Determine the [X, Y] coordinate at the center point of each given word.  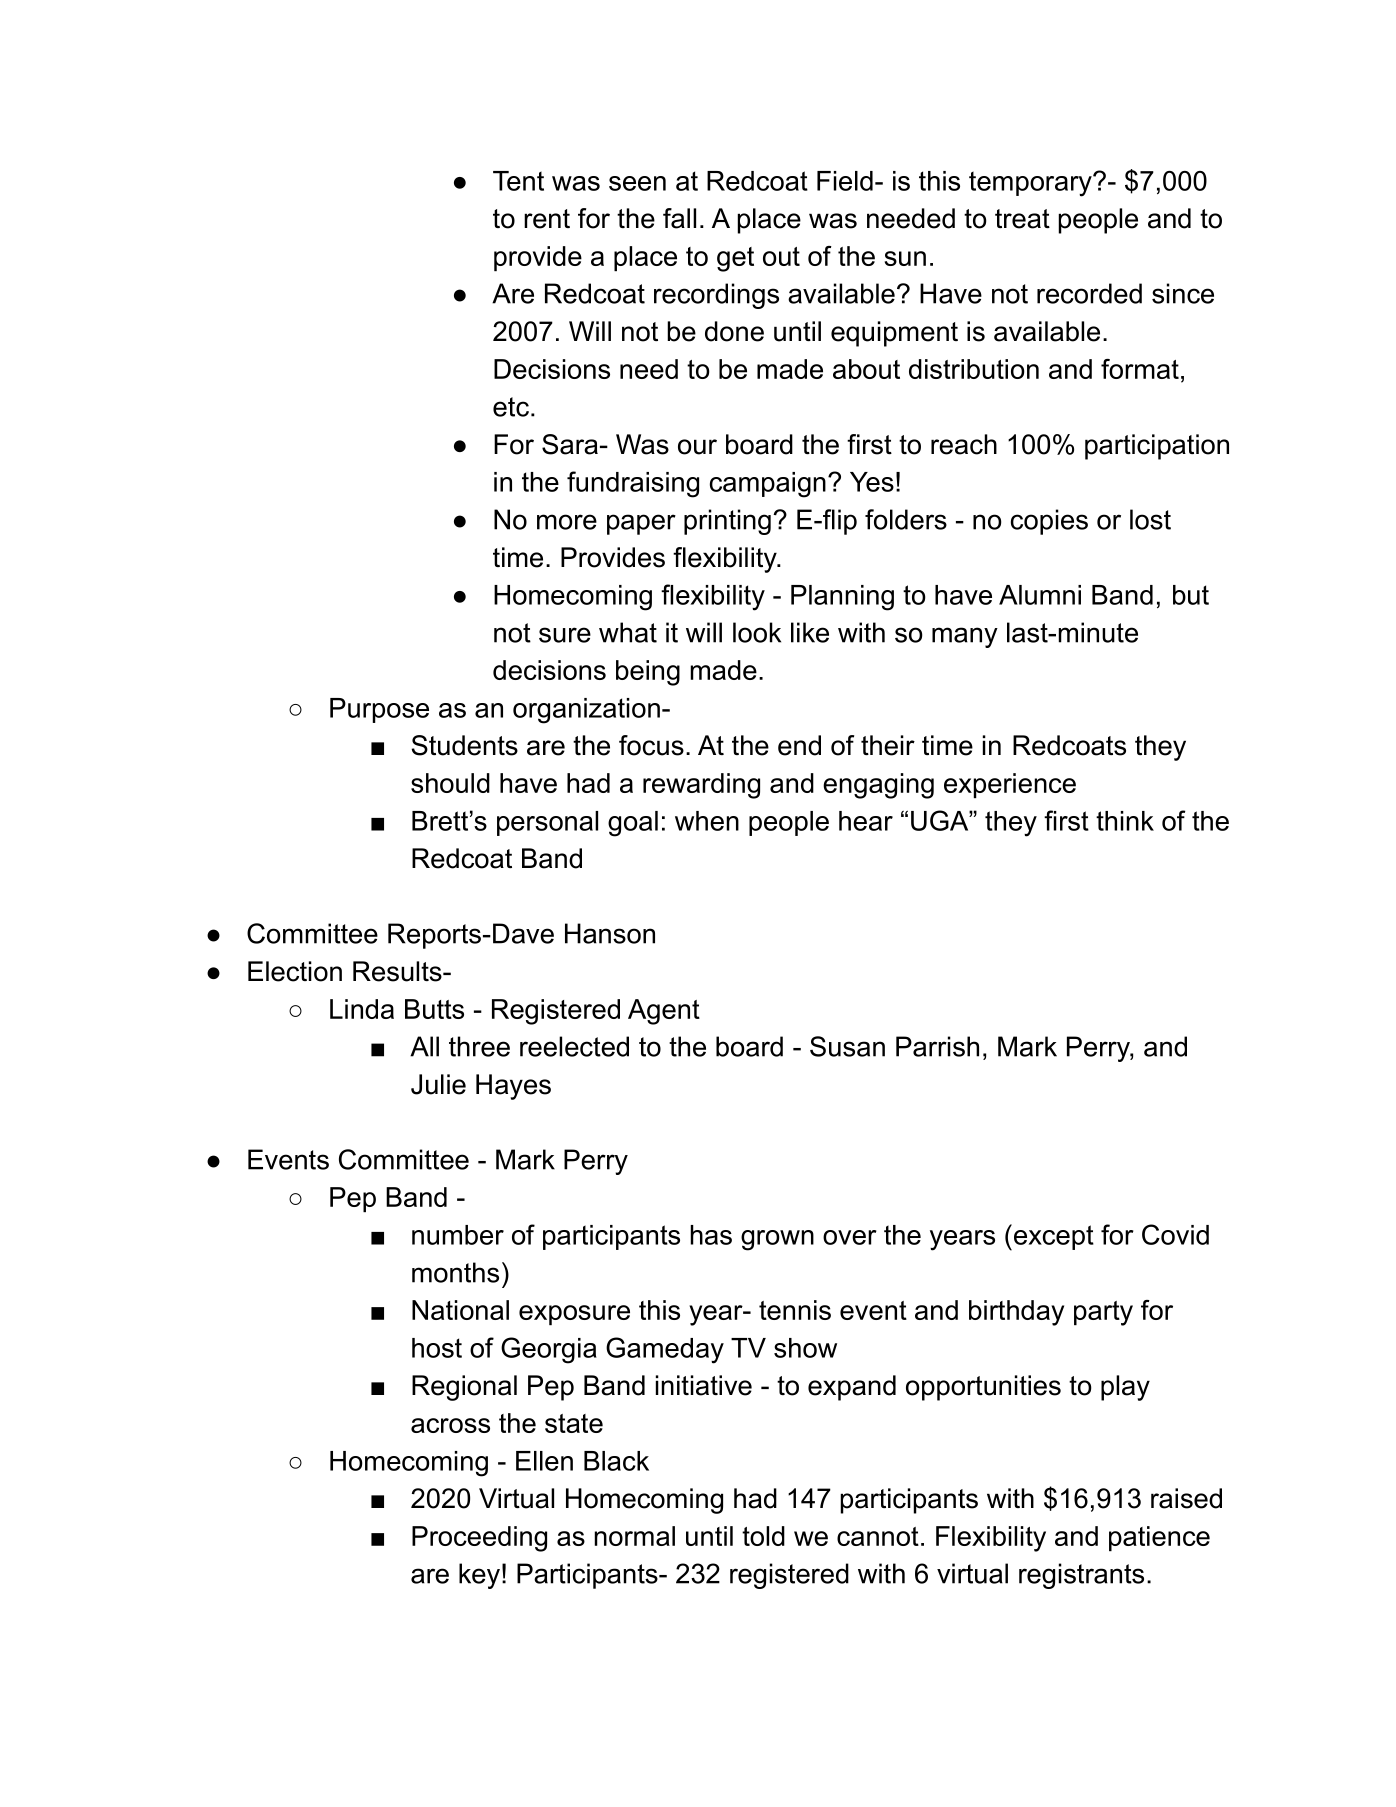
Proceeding [479, 1539]
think [1125, 821]
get [735, 259]
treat [1022, 219]
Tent [518, 181]
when [707, 821]
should [450, 783]
